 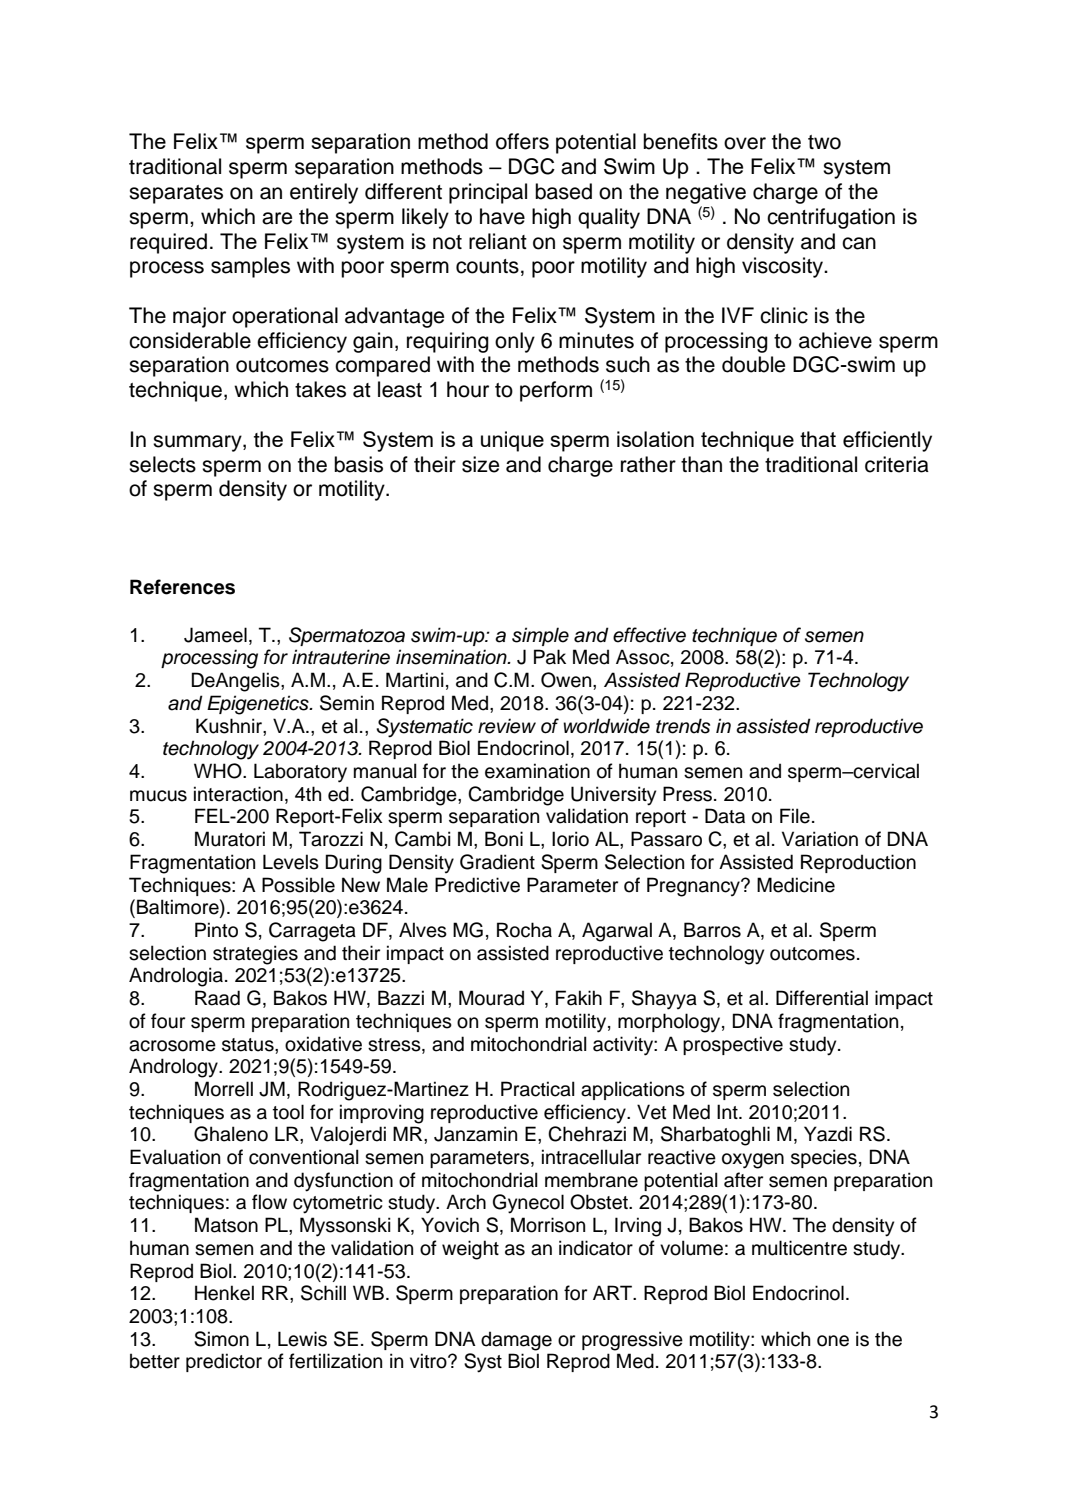 I want to click on Mourad, so click(x=491, y=998).
